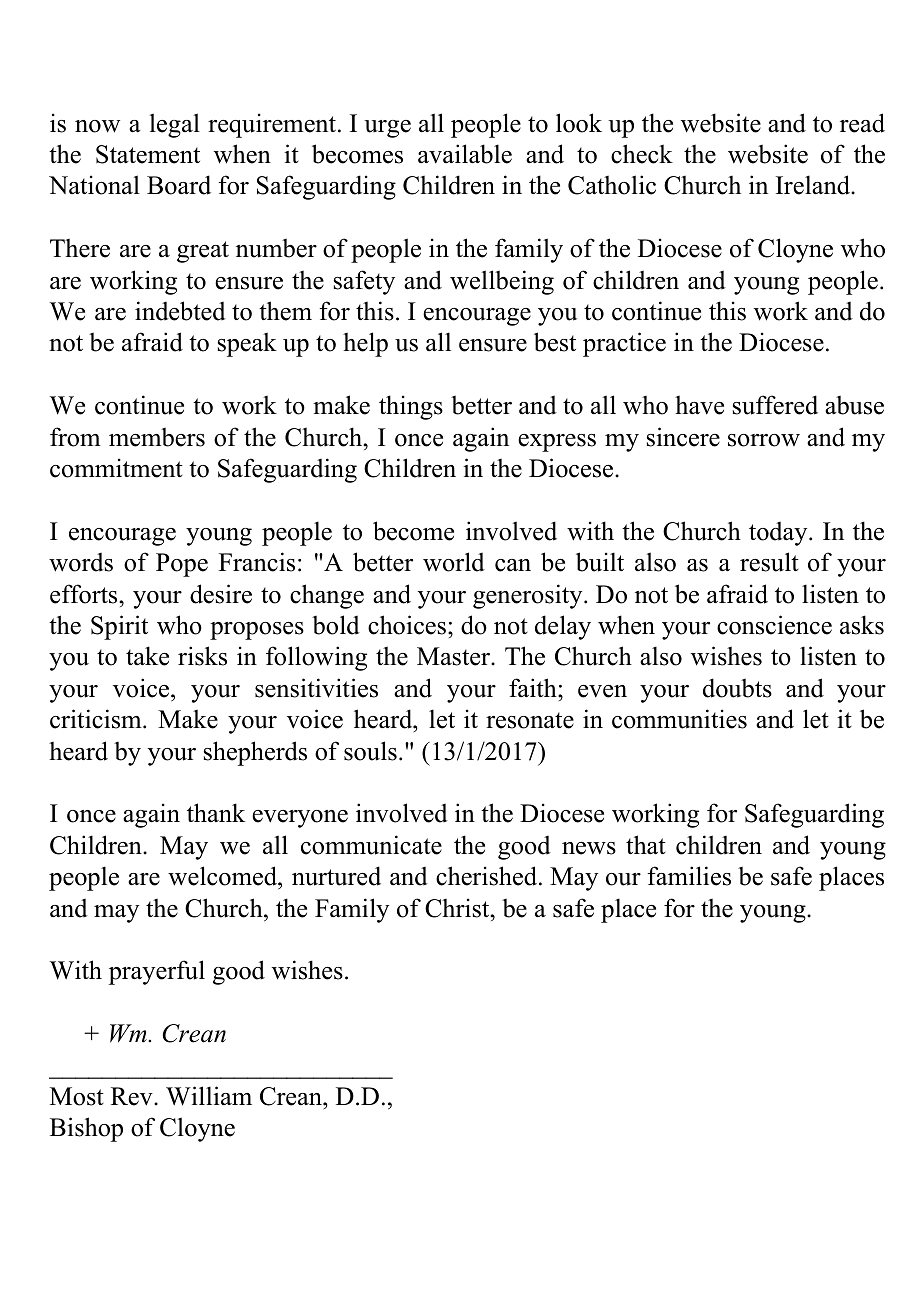  Describe the element at coordinates (133, 1096) in the screenshot. I see `Rev` at that location.
